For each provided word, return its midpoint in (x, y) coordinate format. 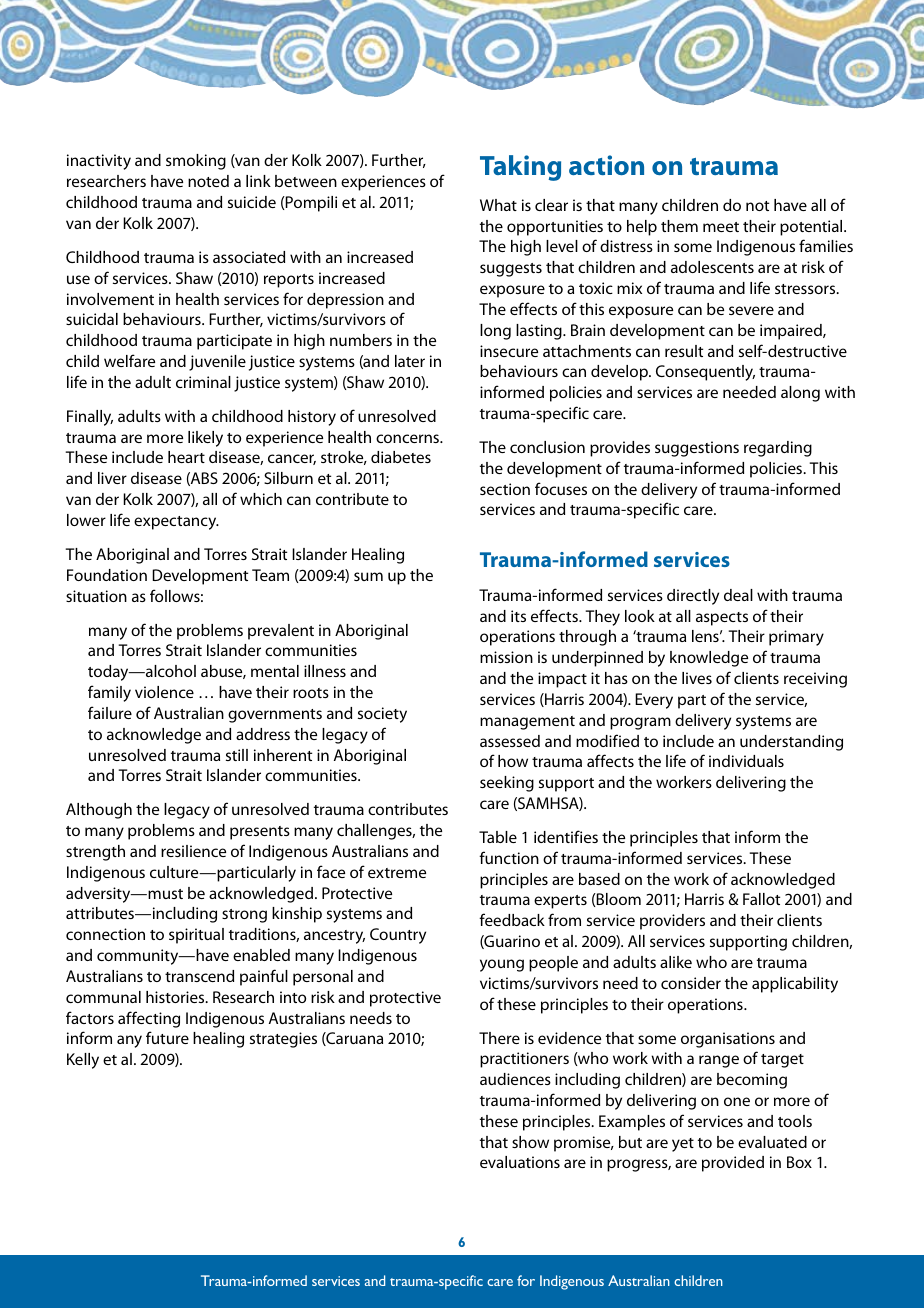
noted (208, 181)
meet (721, 227)
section (505, 489)
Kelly (83, 1061)
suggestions (697, 449)
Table (498, 837)
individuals (746, 761)
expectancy (176, 523)
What (498, 205)
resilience (193, 851)
